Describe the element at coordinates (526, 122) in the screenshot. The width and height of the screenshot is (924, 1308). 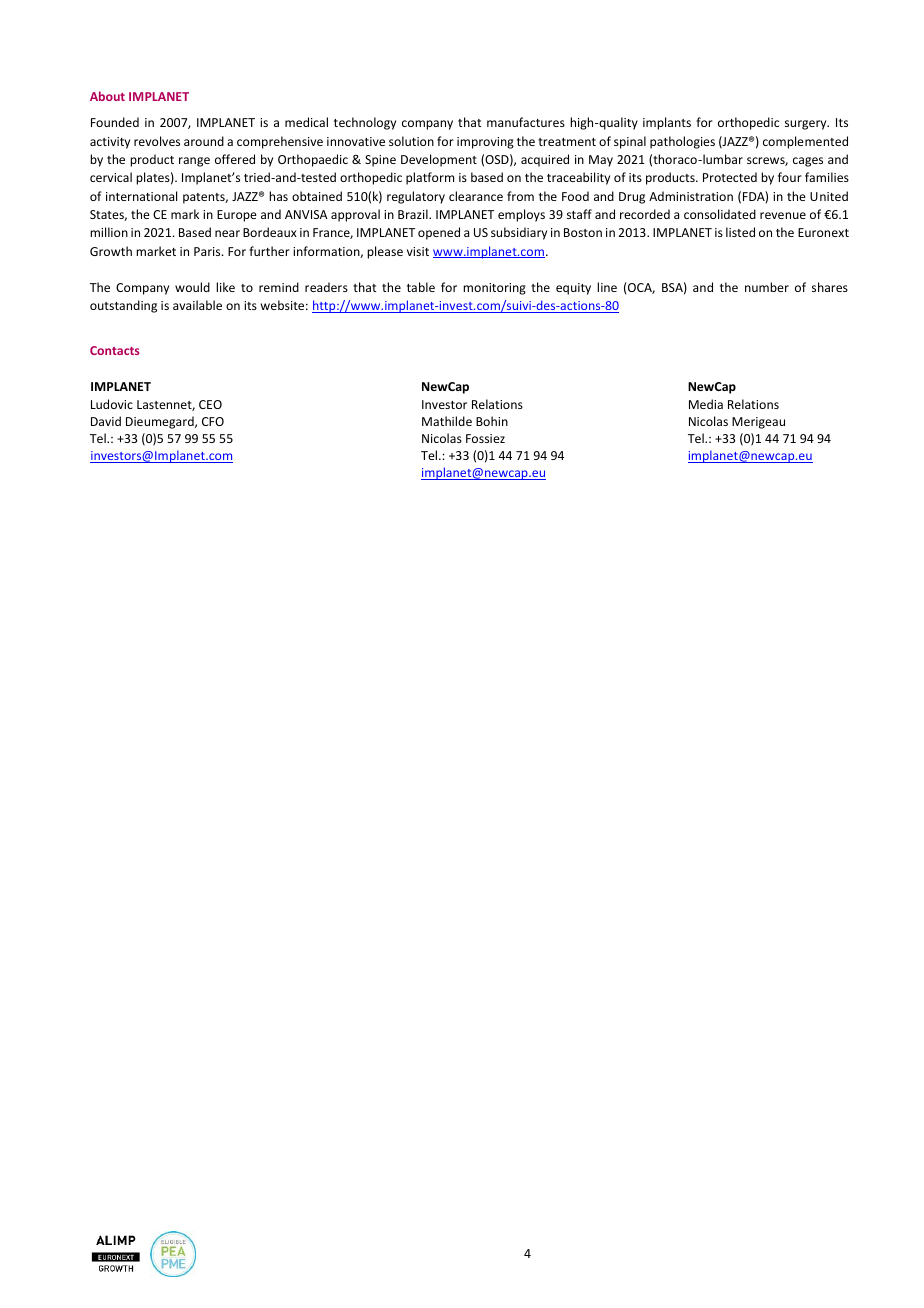
I see `manufactures` at that location.
